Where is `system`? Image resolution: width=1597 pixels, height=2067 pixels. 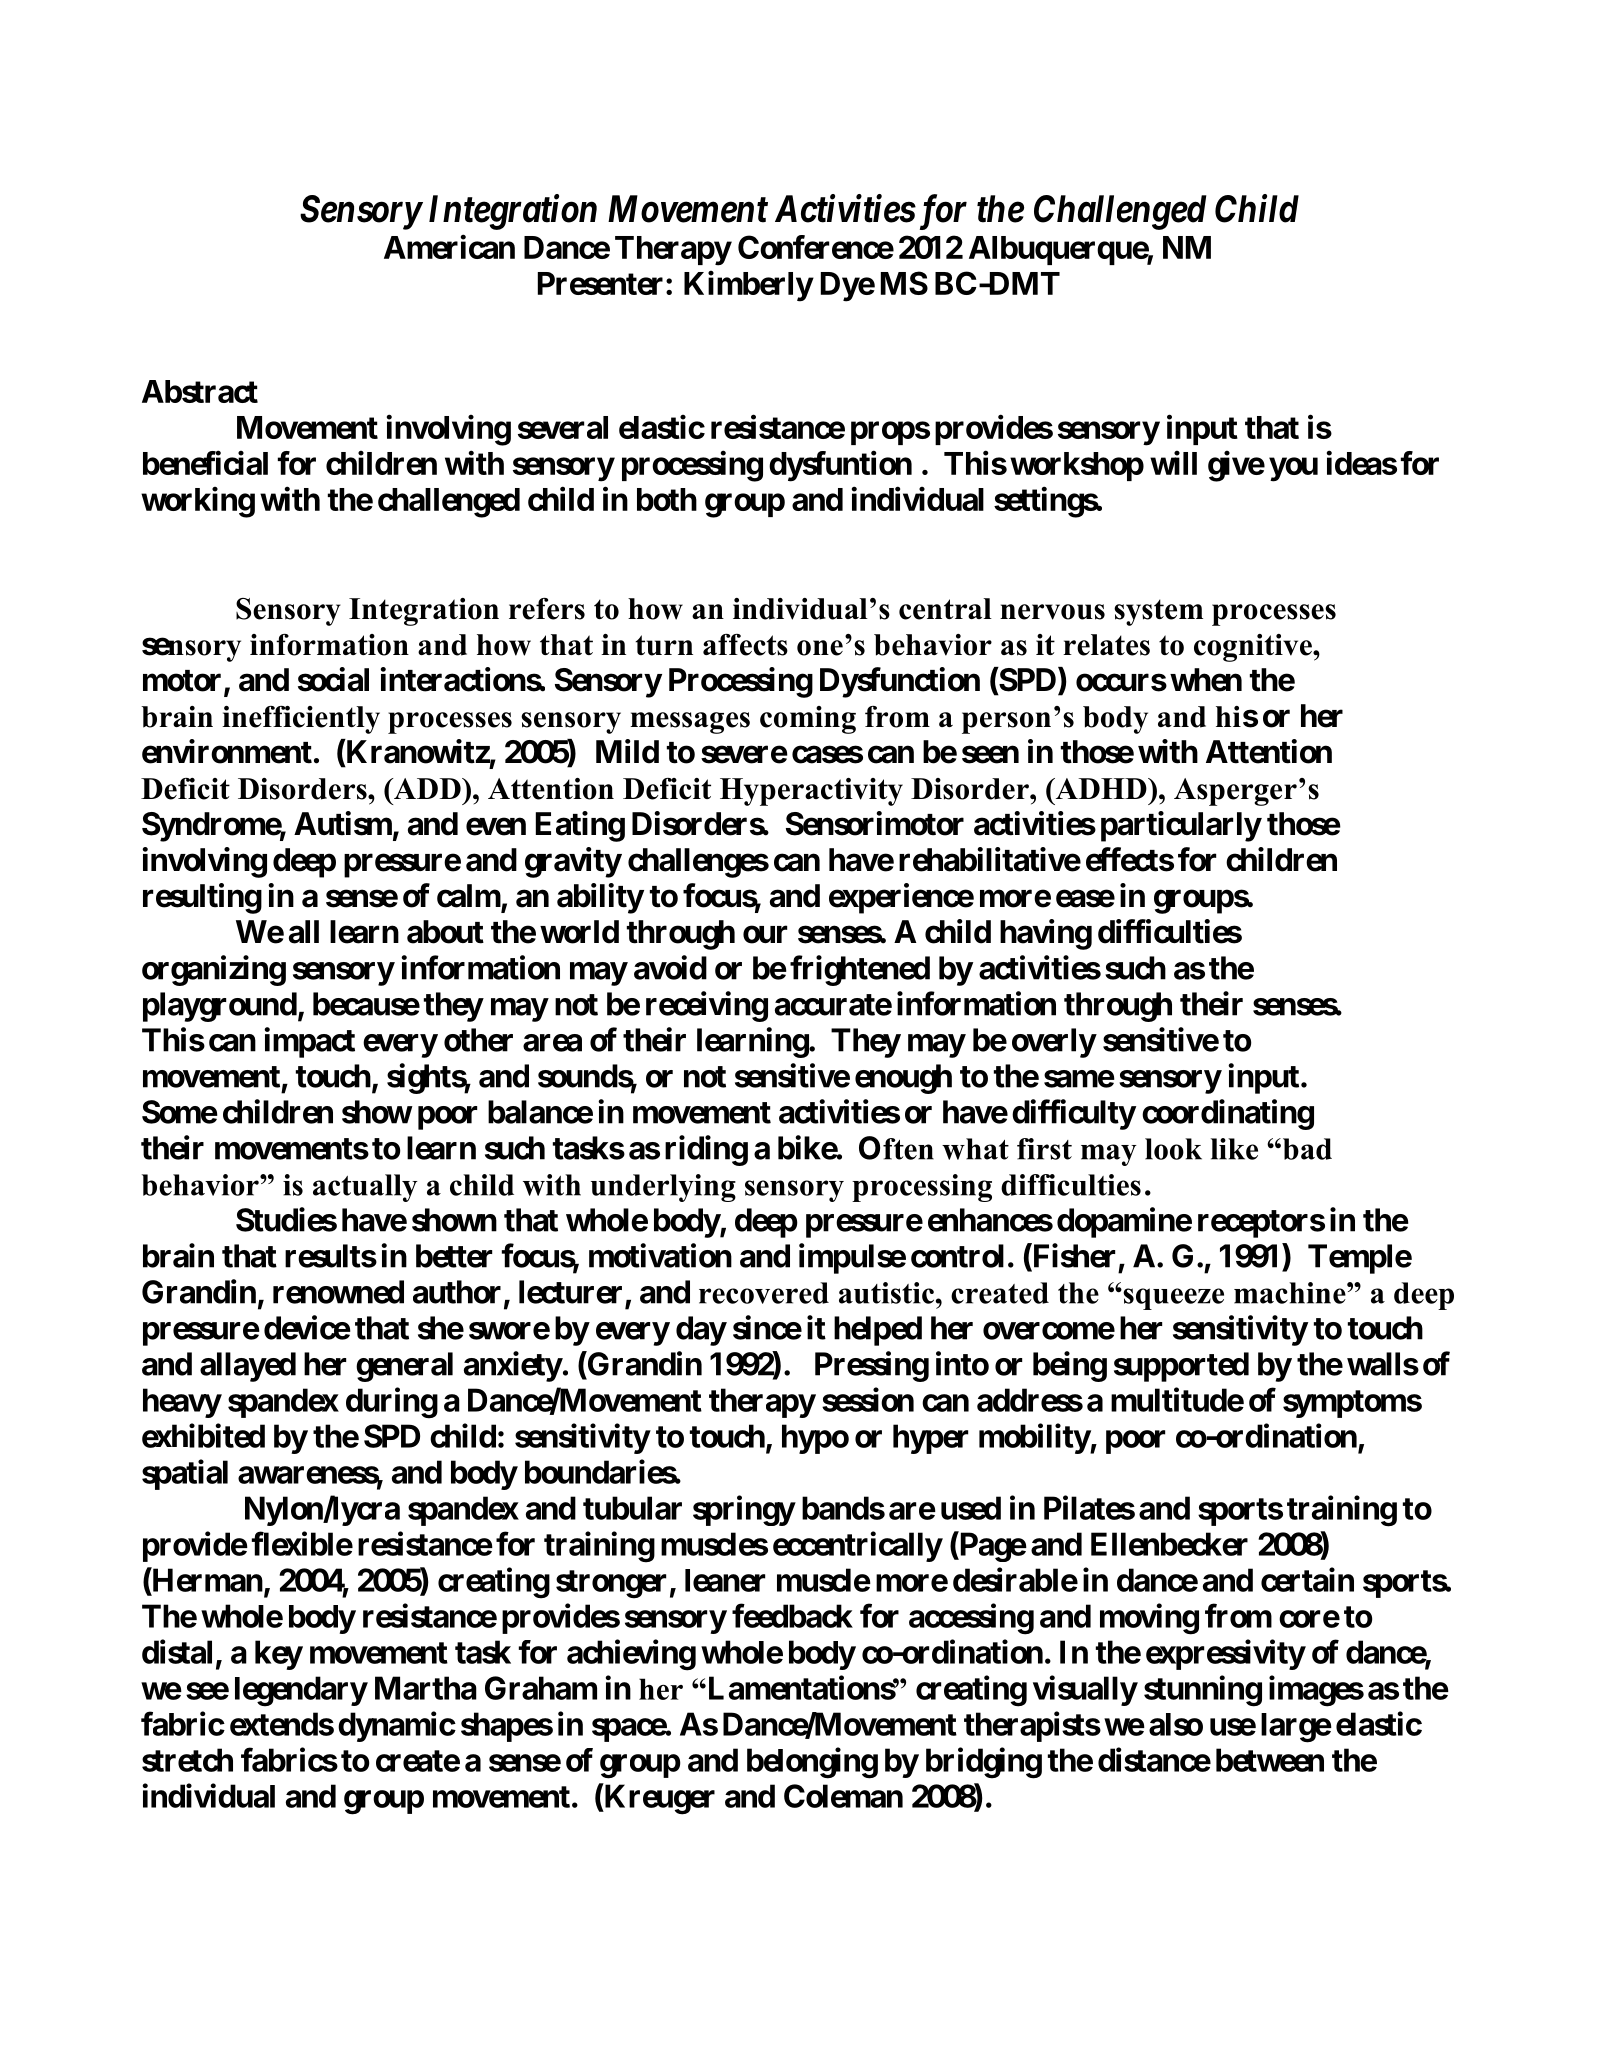
system is located at coordinates (1158, 612).
